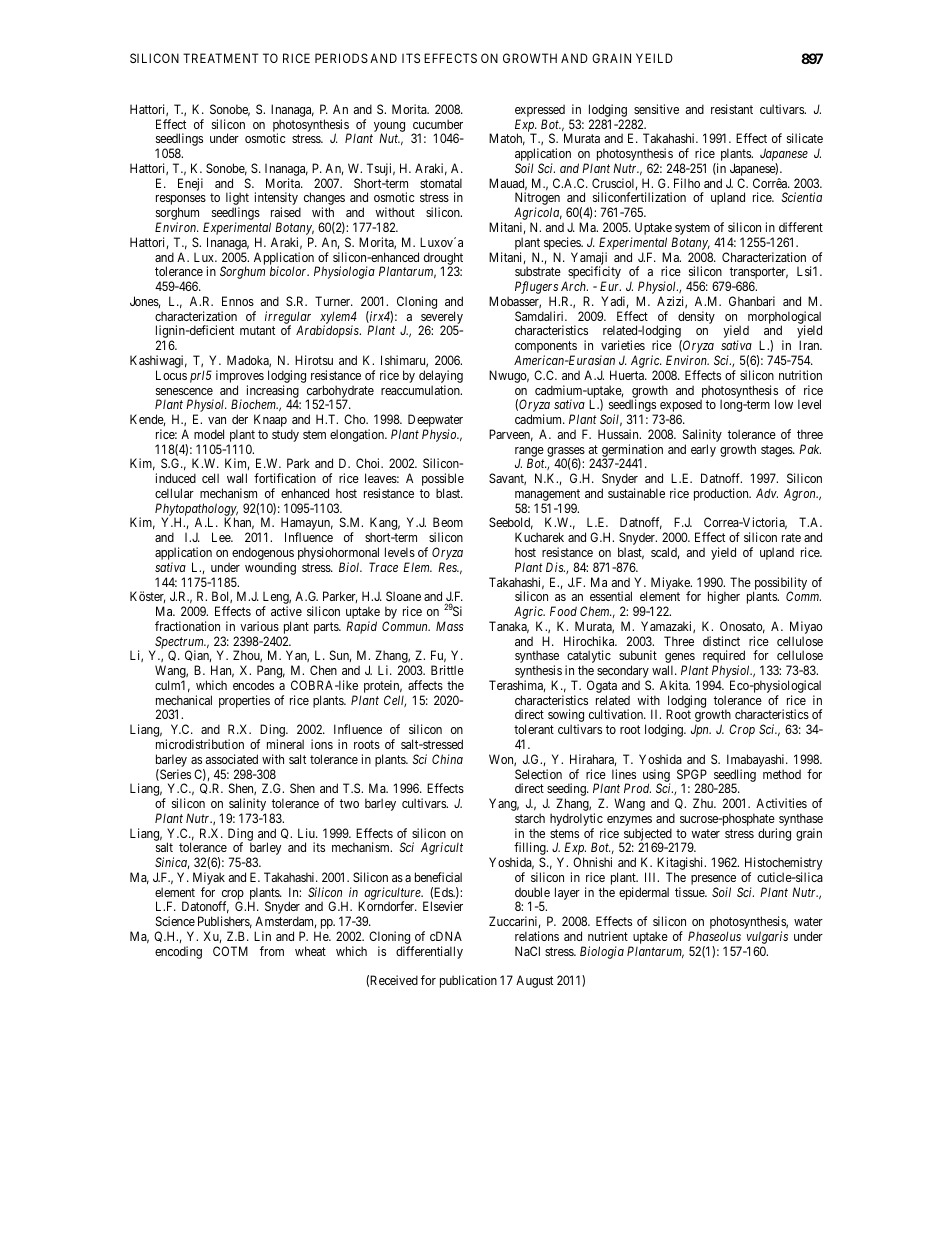  Describe the element at coordinates (732, 109) in the screenshot. I see `resistant` at that location.
